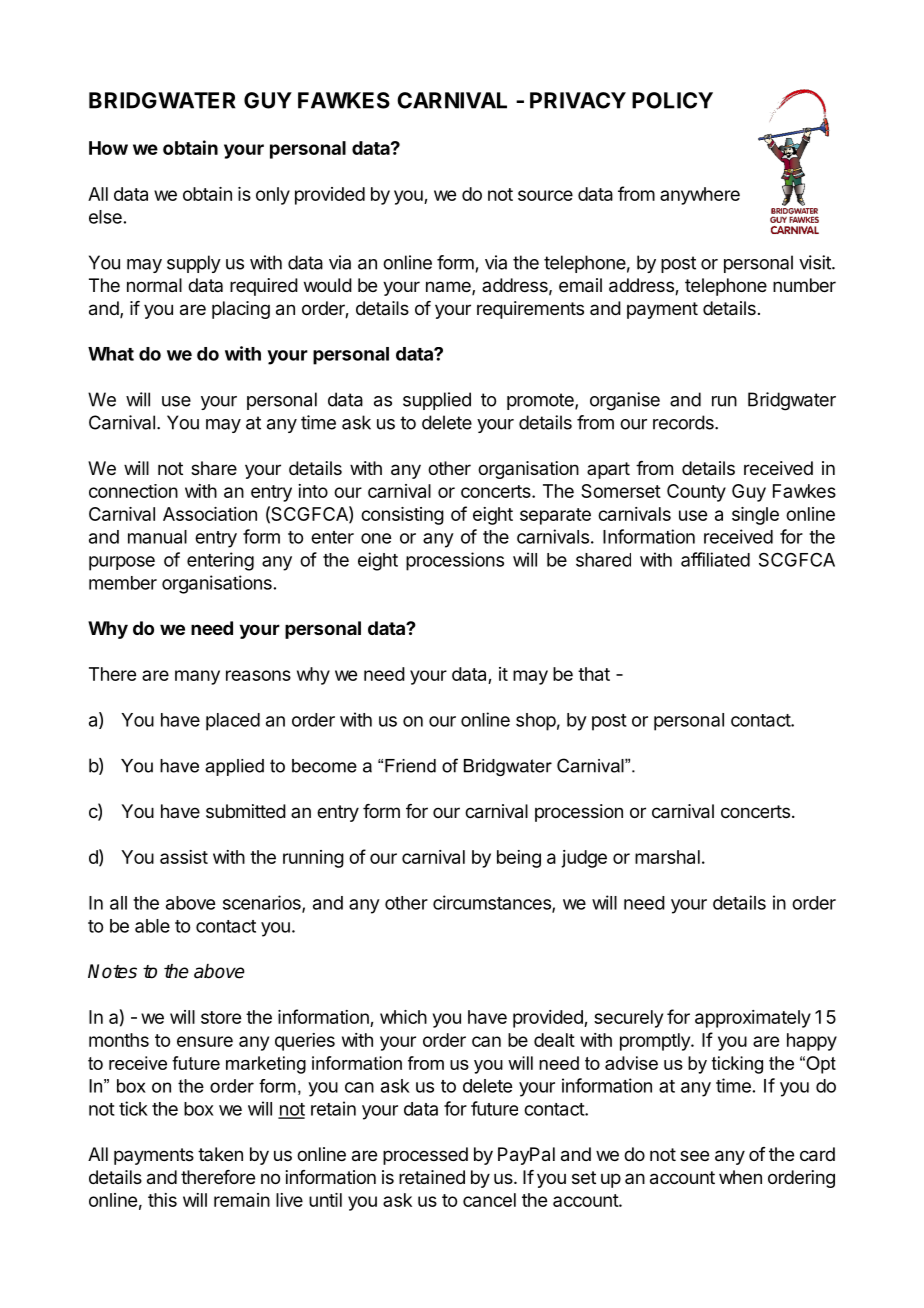 This page has width=924, height=1308. What do you see at coordinates (715, 559) in the page?
I see `affiliated` at bounding box center [715, 559].
